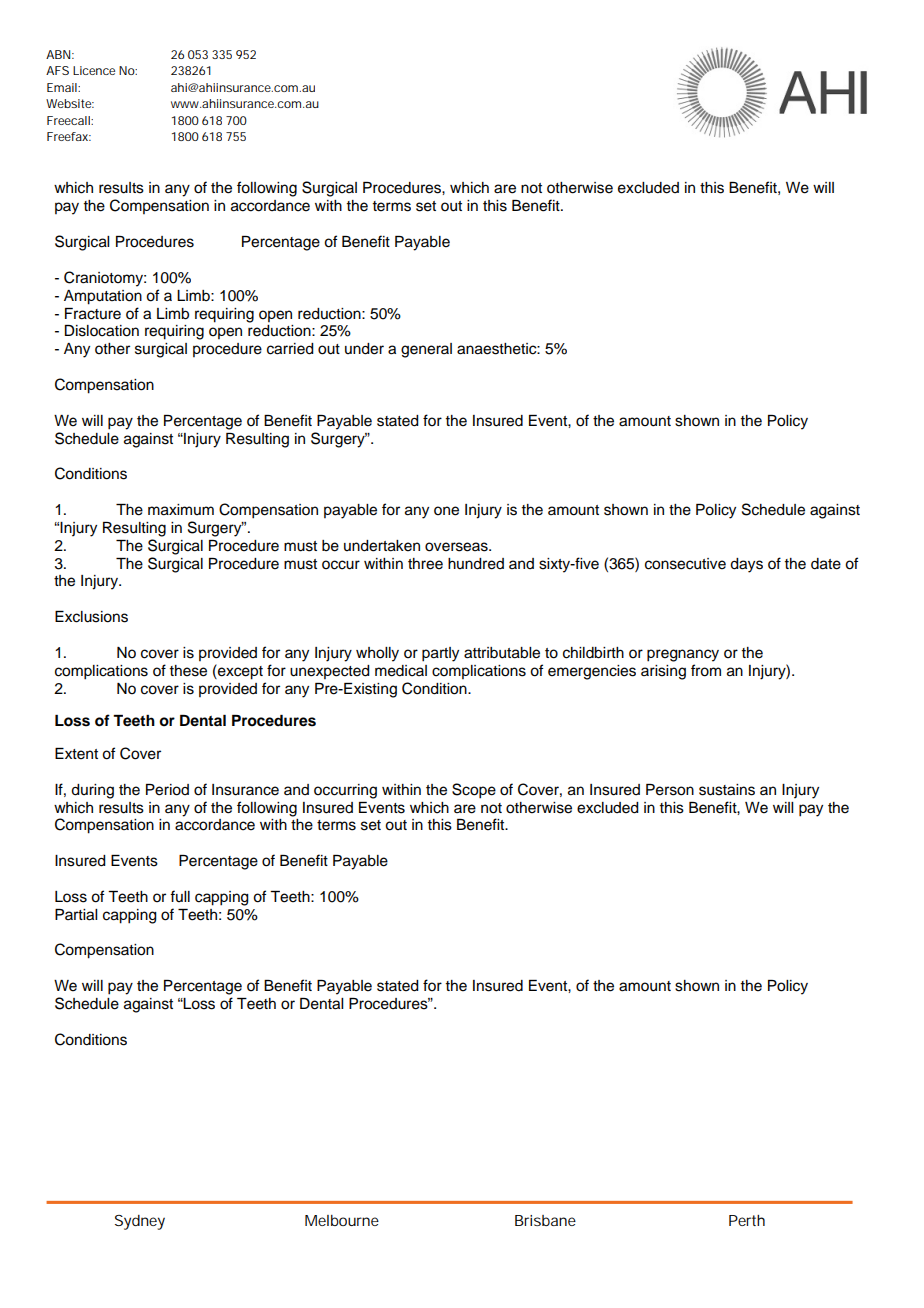  What do you see at coordinates (426, 350) in the screenshot?
I see `general` at bounding box center [426, 350].
